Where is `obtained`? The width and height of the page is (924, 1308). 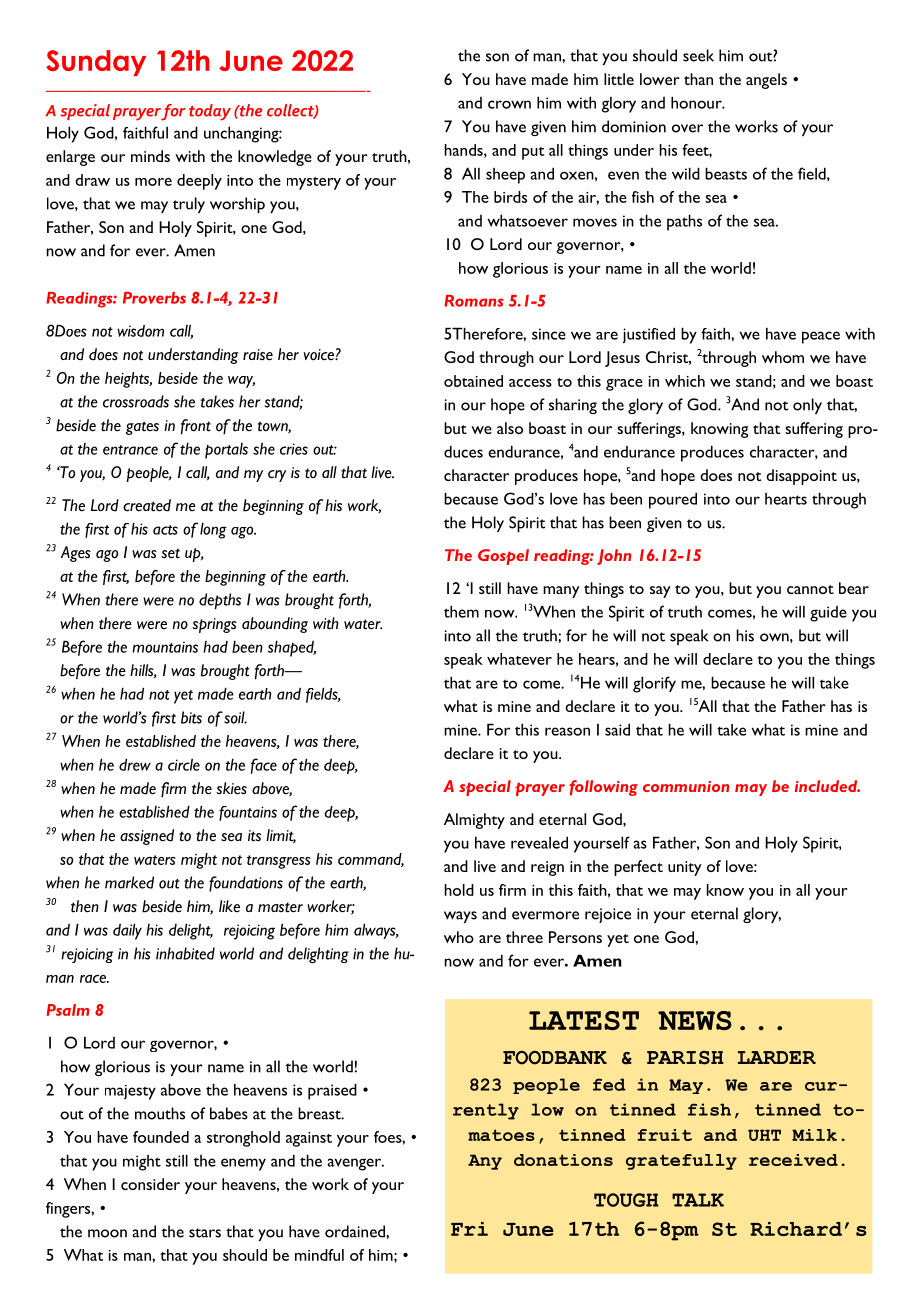 obtained is located at coordinates (473, 381).
